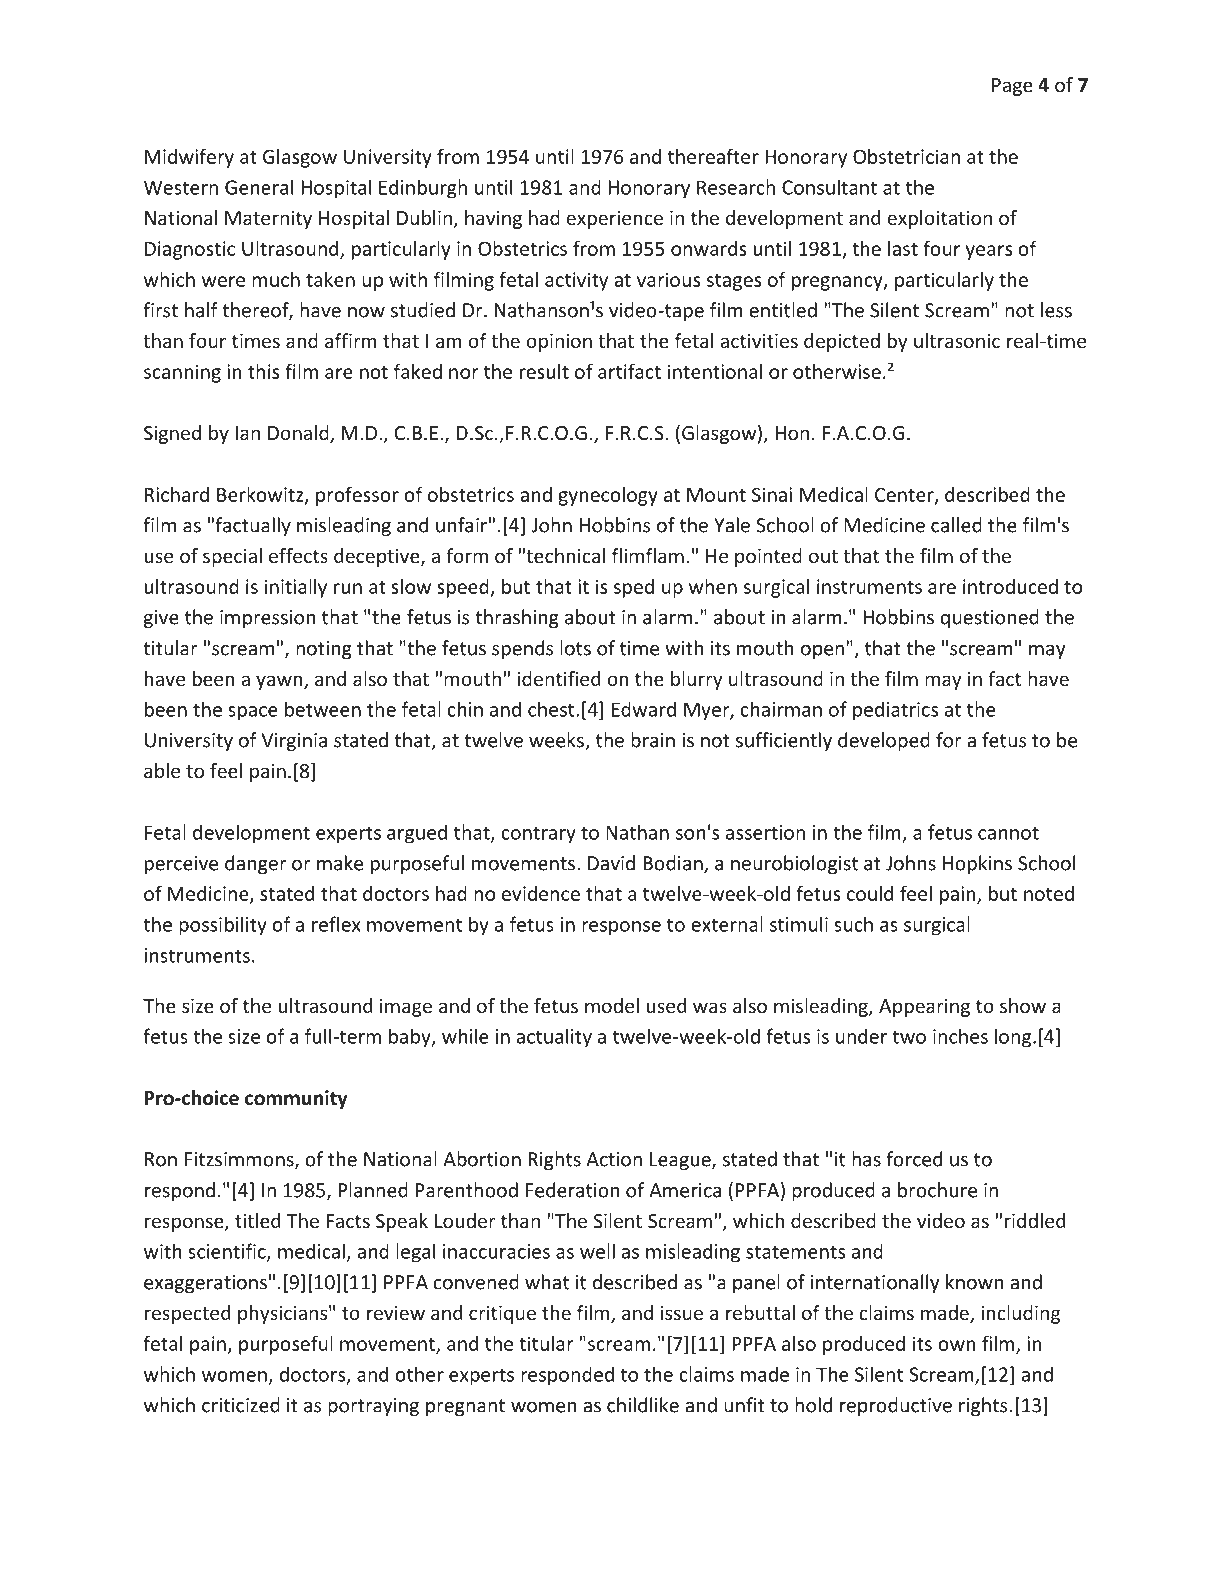 This image has height=1575, width=1217. Describe the element at coordinates (643, 1405) in the image. I see `childlike` at that location.
